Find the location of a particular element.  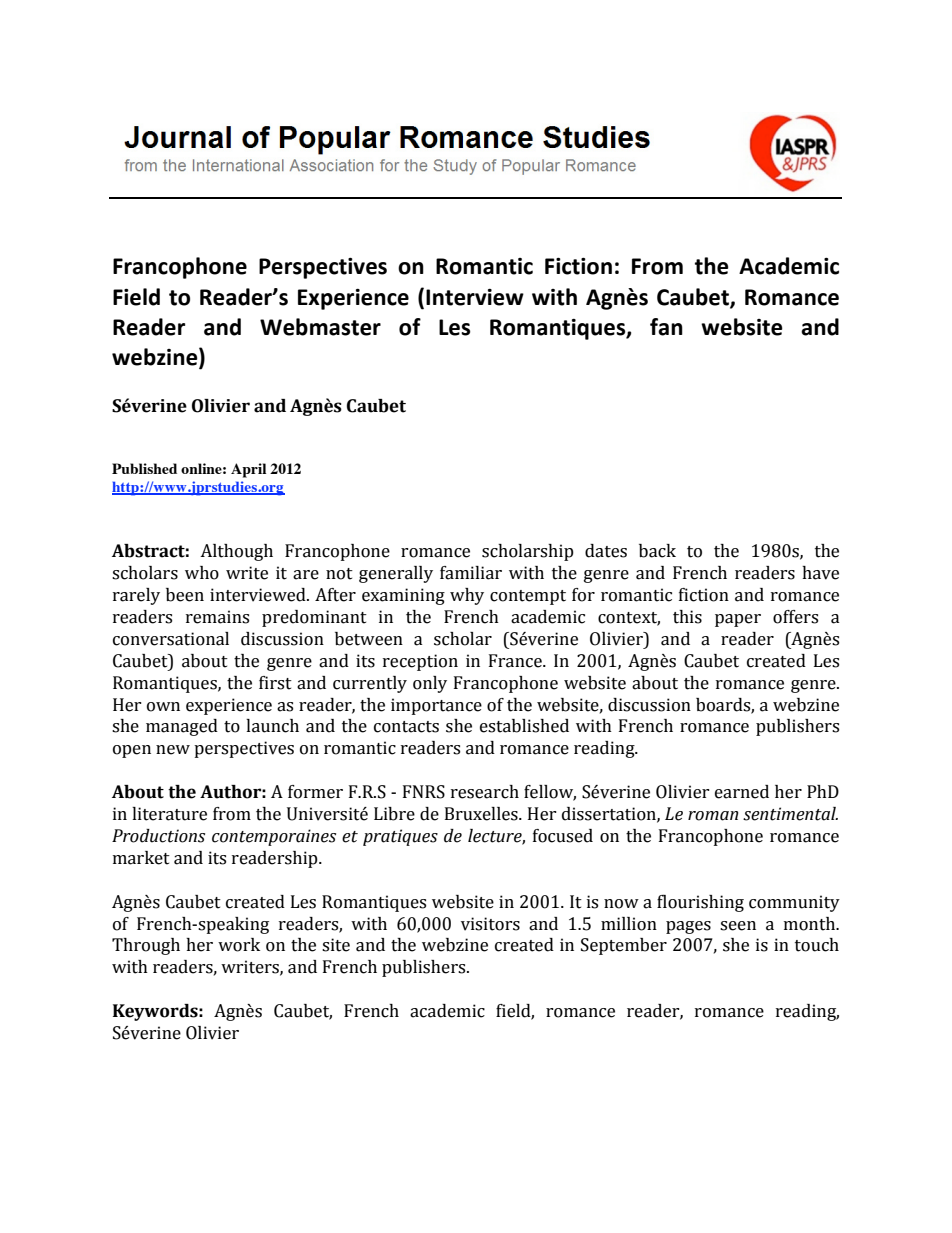

France is located at coordinates (516, 661).
